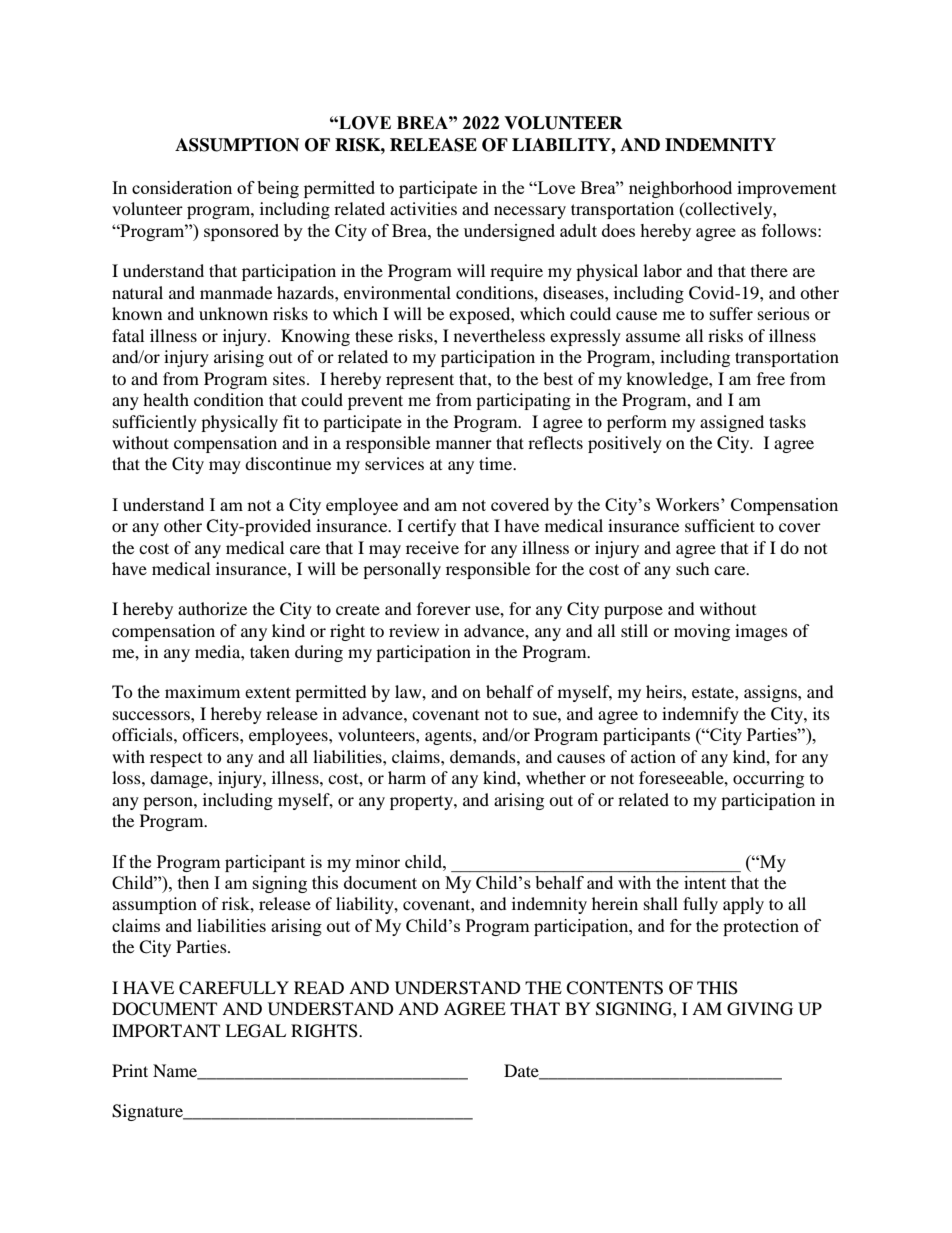  Describe the element at coordinates (241, 232) in the document. I see `sponsored` at that location.
